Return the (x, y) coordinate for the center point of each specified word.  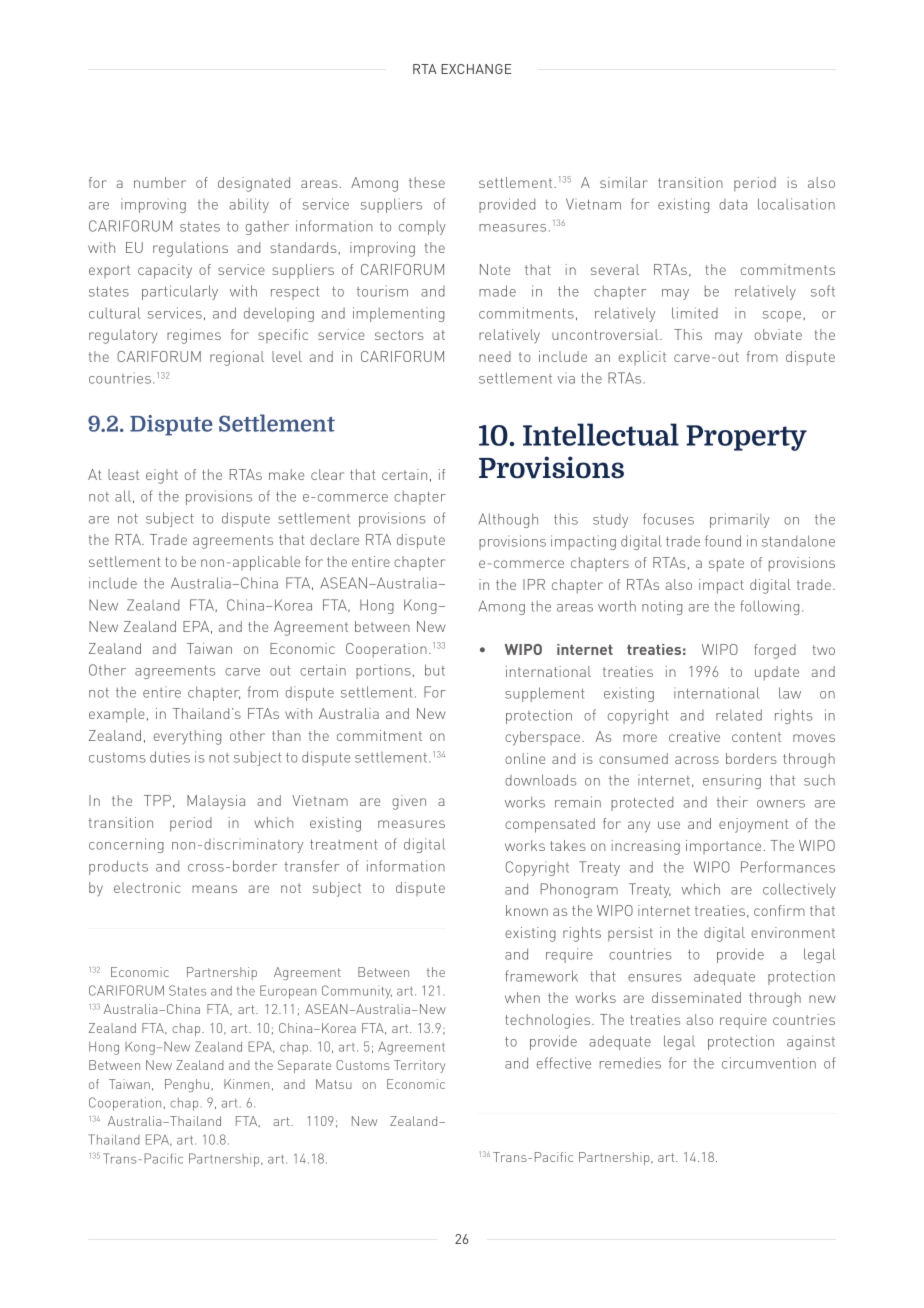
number (160, 182)
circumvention (769, 1063)
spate (726, 565)
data (733, 204)
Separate (304, 1066)
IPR (534, 584)
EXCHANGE (476, 69)
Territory (420, 1066)
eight (162, 476)
